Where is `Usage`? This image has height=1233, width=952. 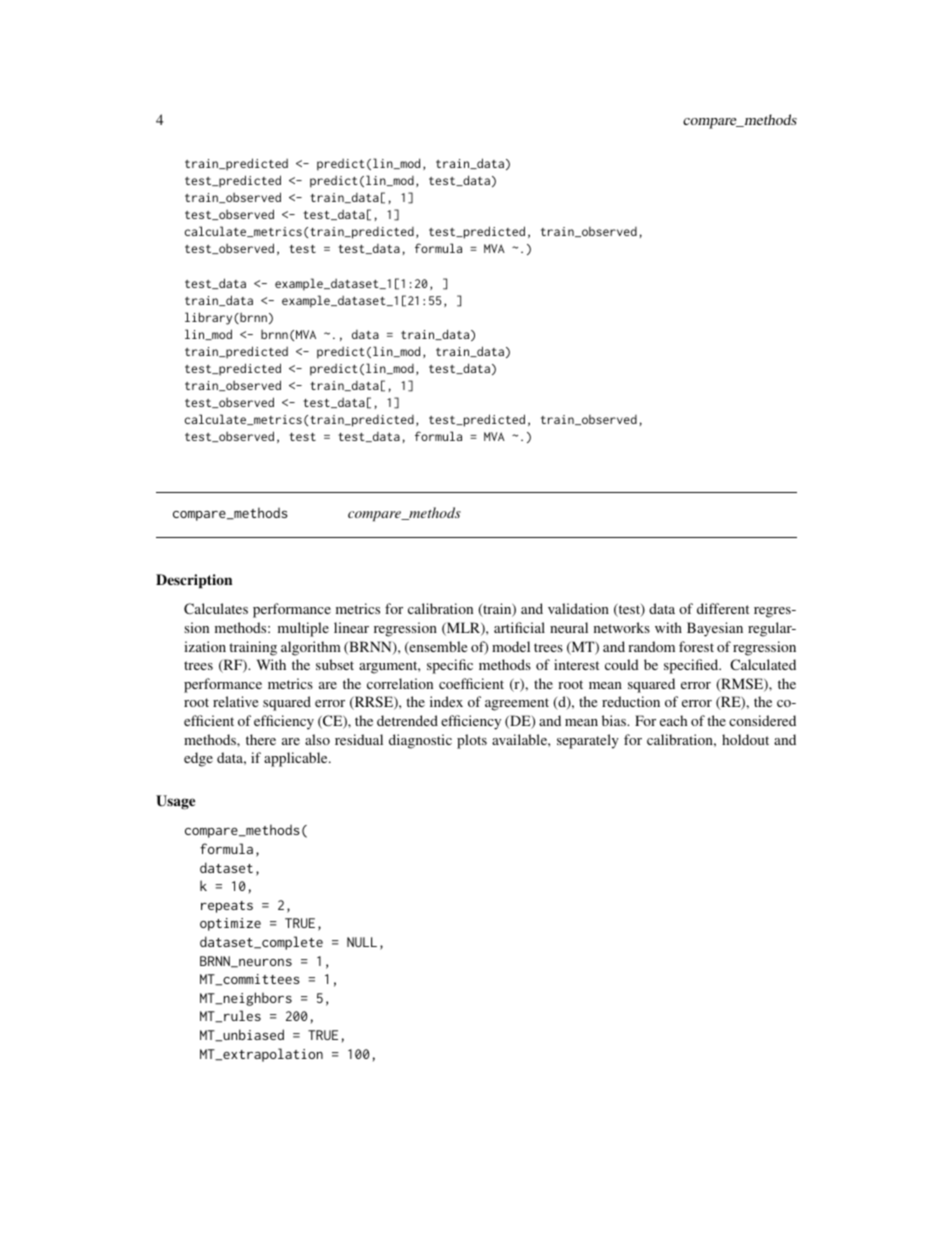 Usage is located at coordinates (175, 802).
